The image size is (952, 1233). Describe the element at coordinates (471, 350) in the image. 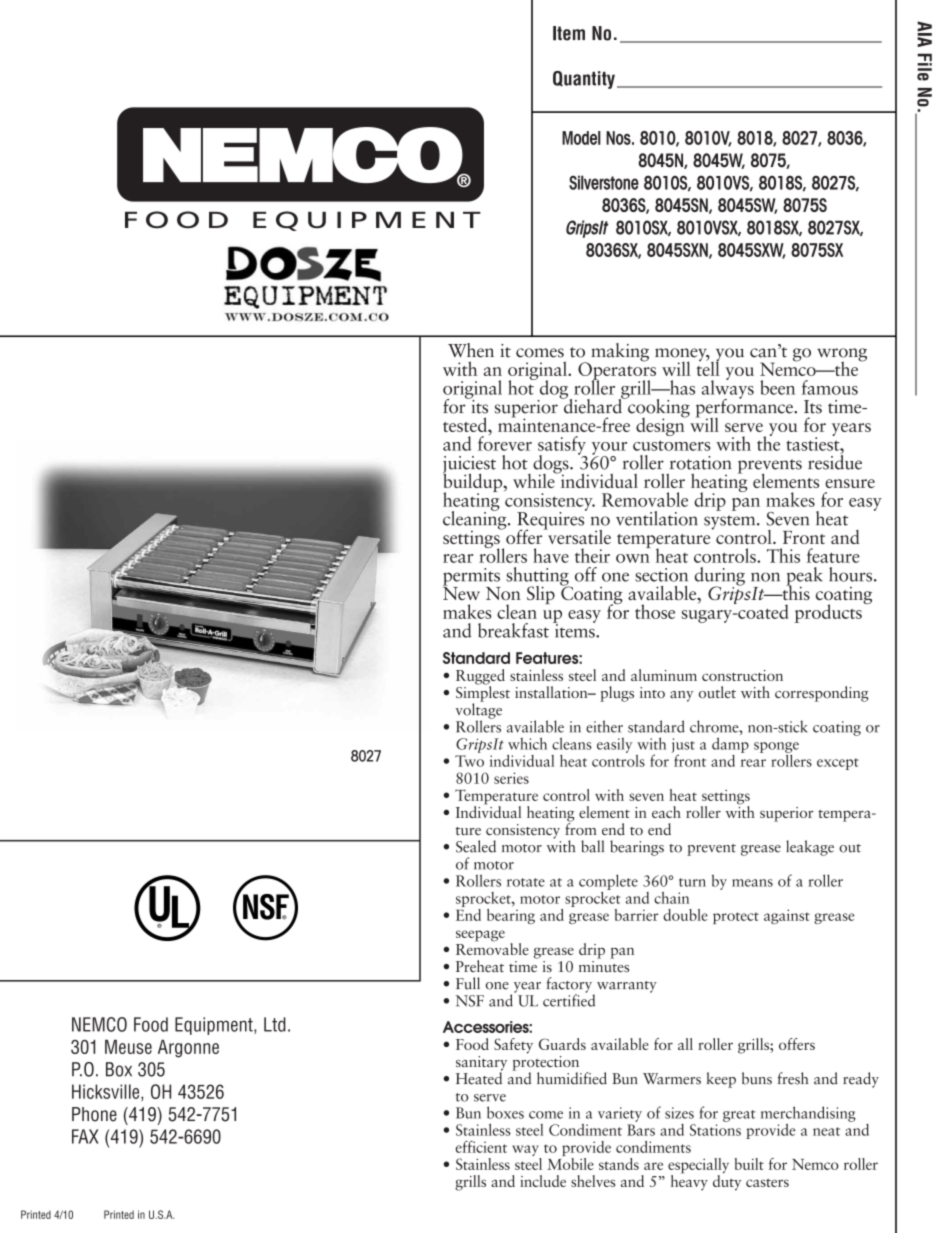

I see `When` at that location.
